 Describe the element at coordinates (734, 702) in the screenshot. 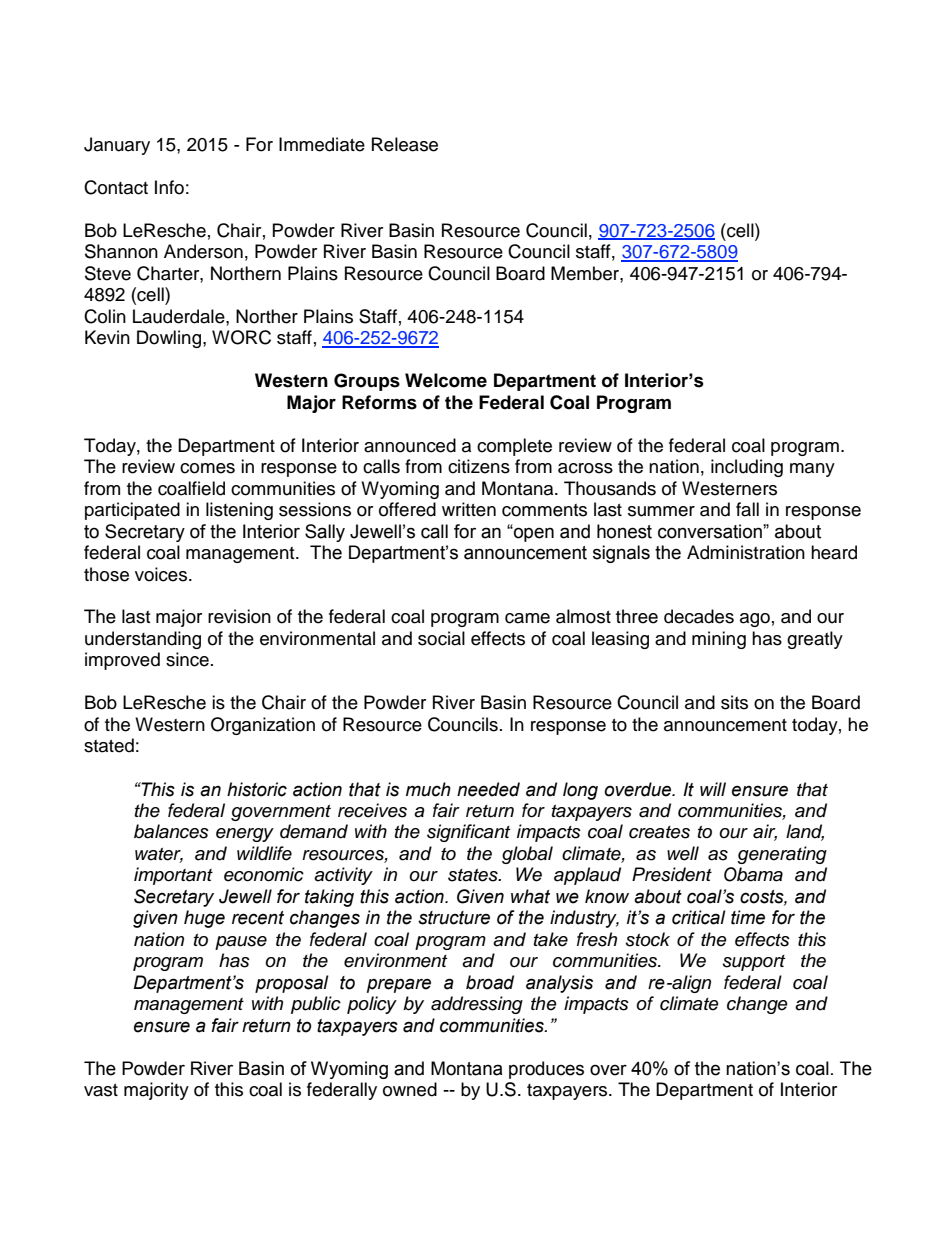

I see `sits` at that location.
